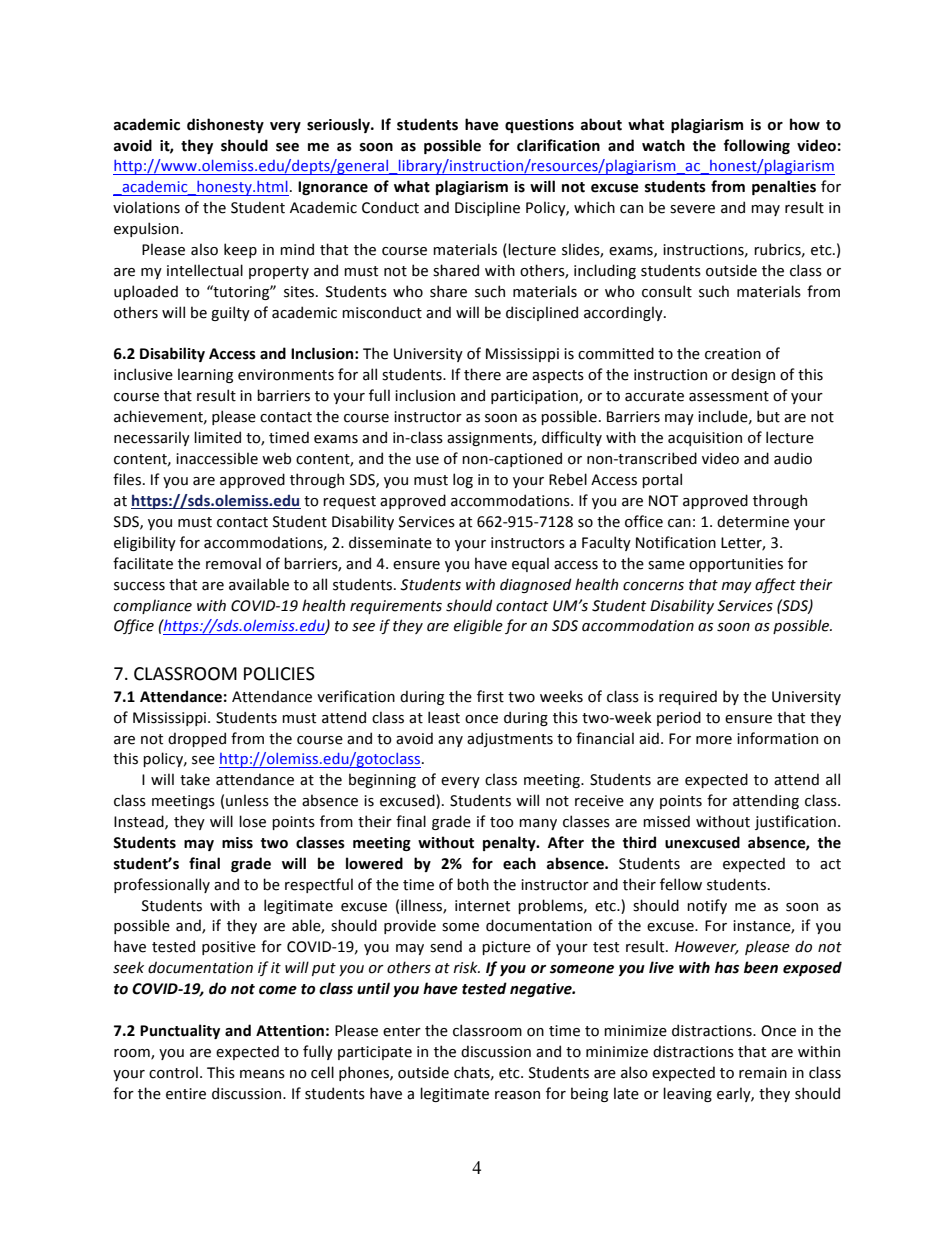  Describe the element at coordinates (539, 126) in the screenshot. I see `questions` at that location.
